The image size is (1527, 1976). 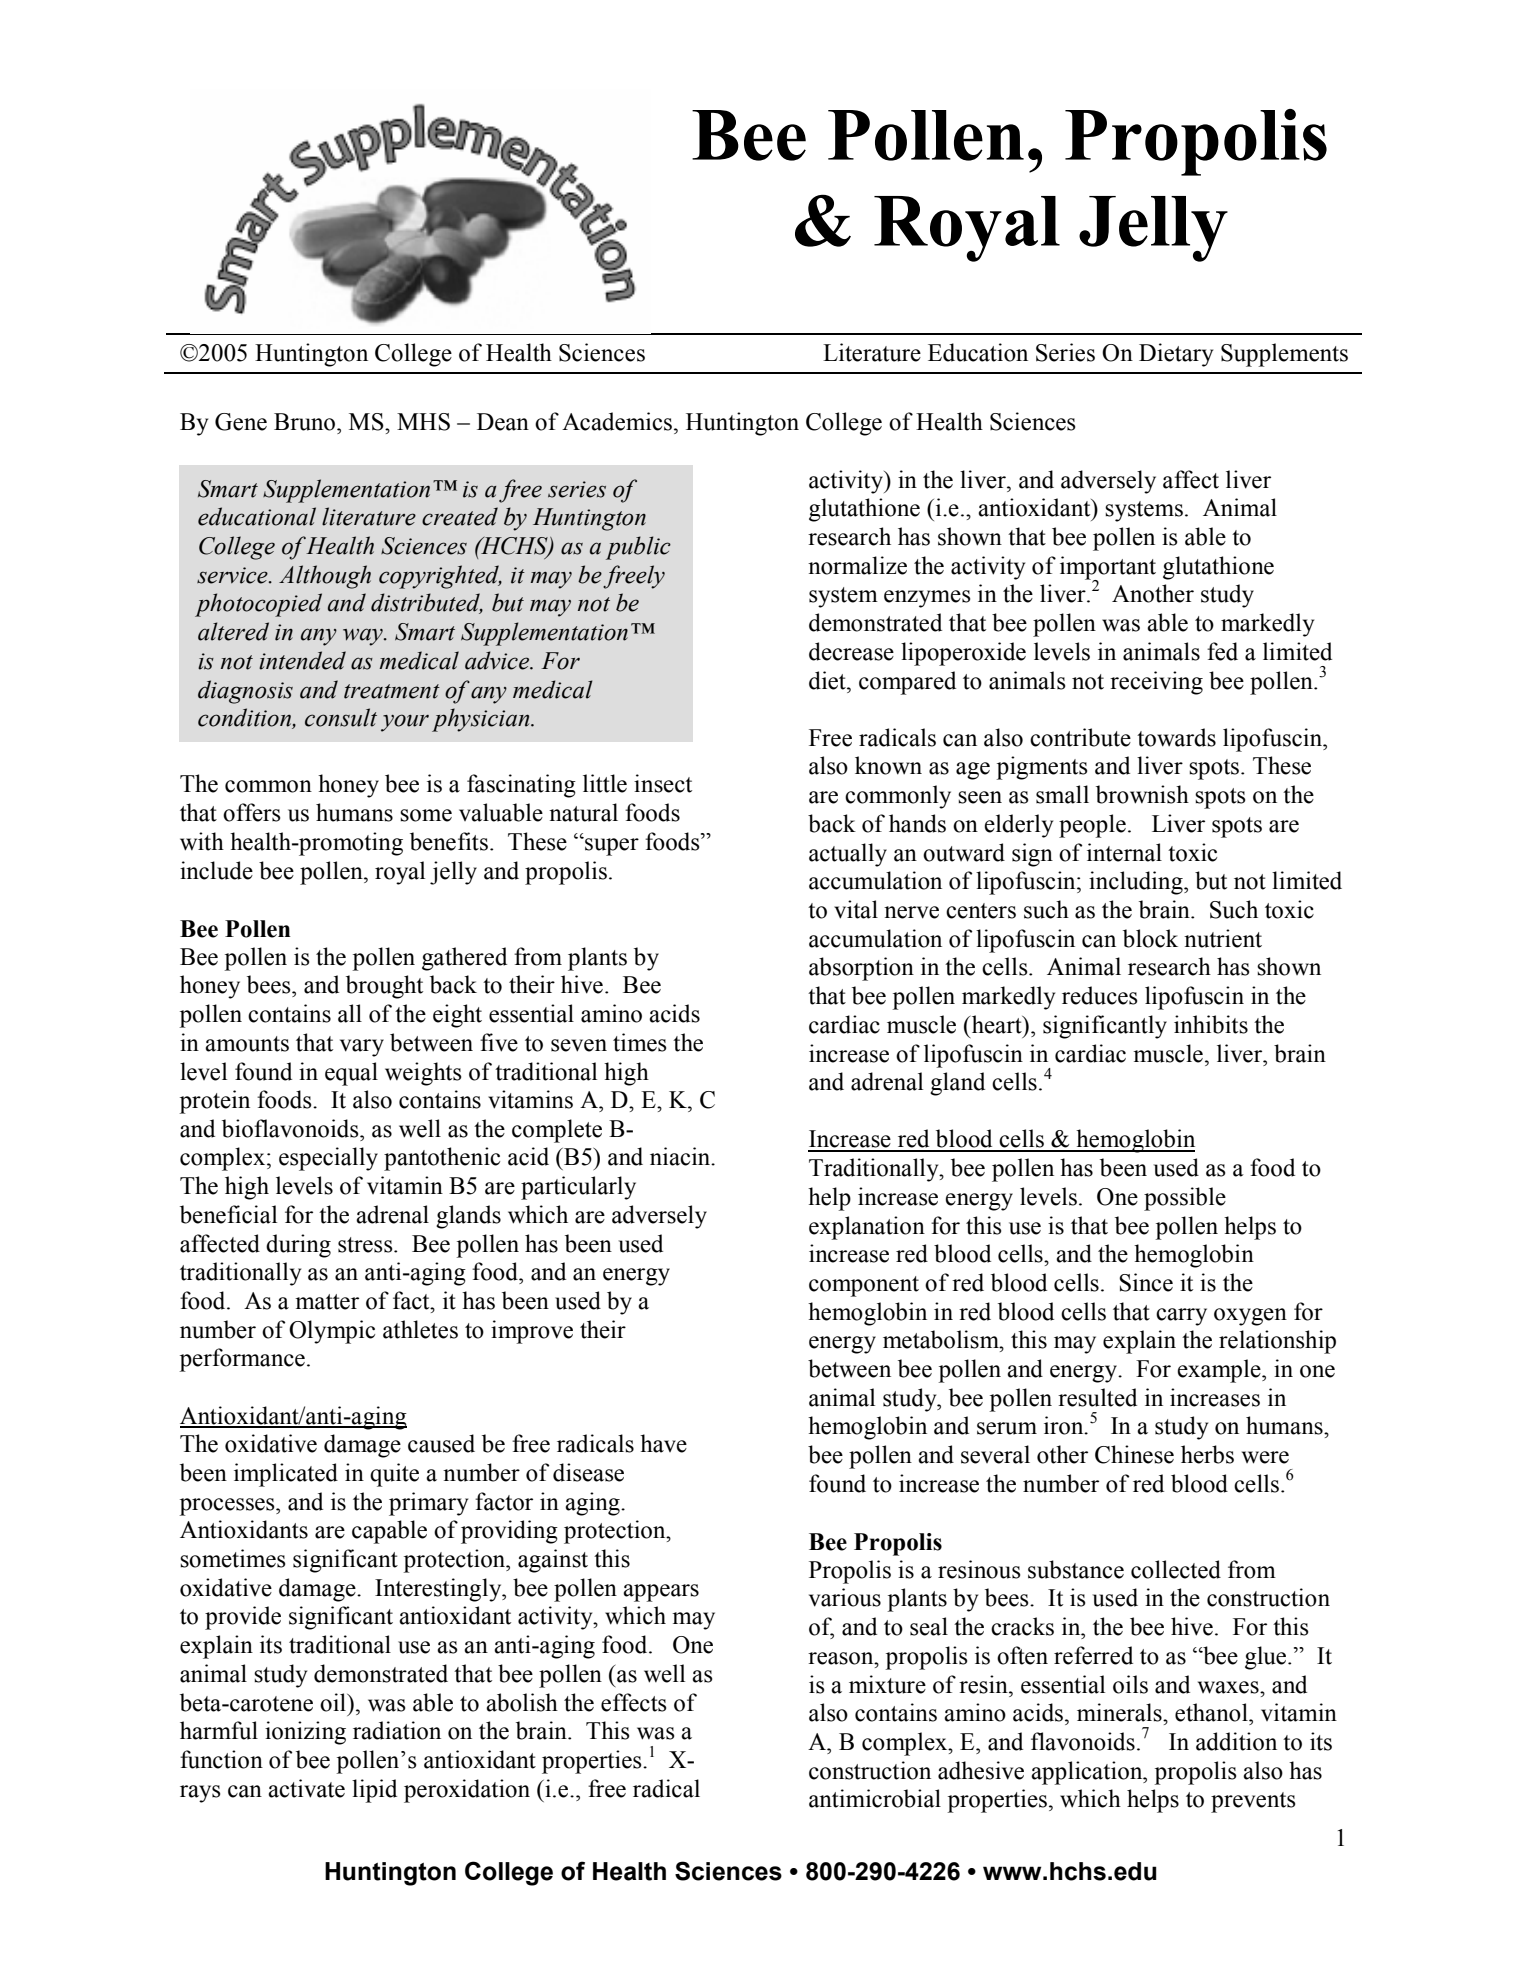 What do you see at coordinates (302, 660) in the image?
I see `intended` at bounding box center [302, 660].
